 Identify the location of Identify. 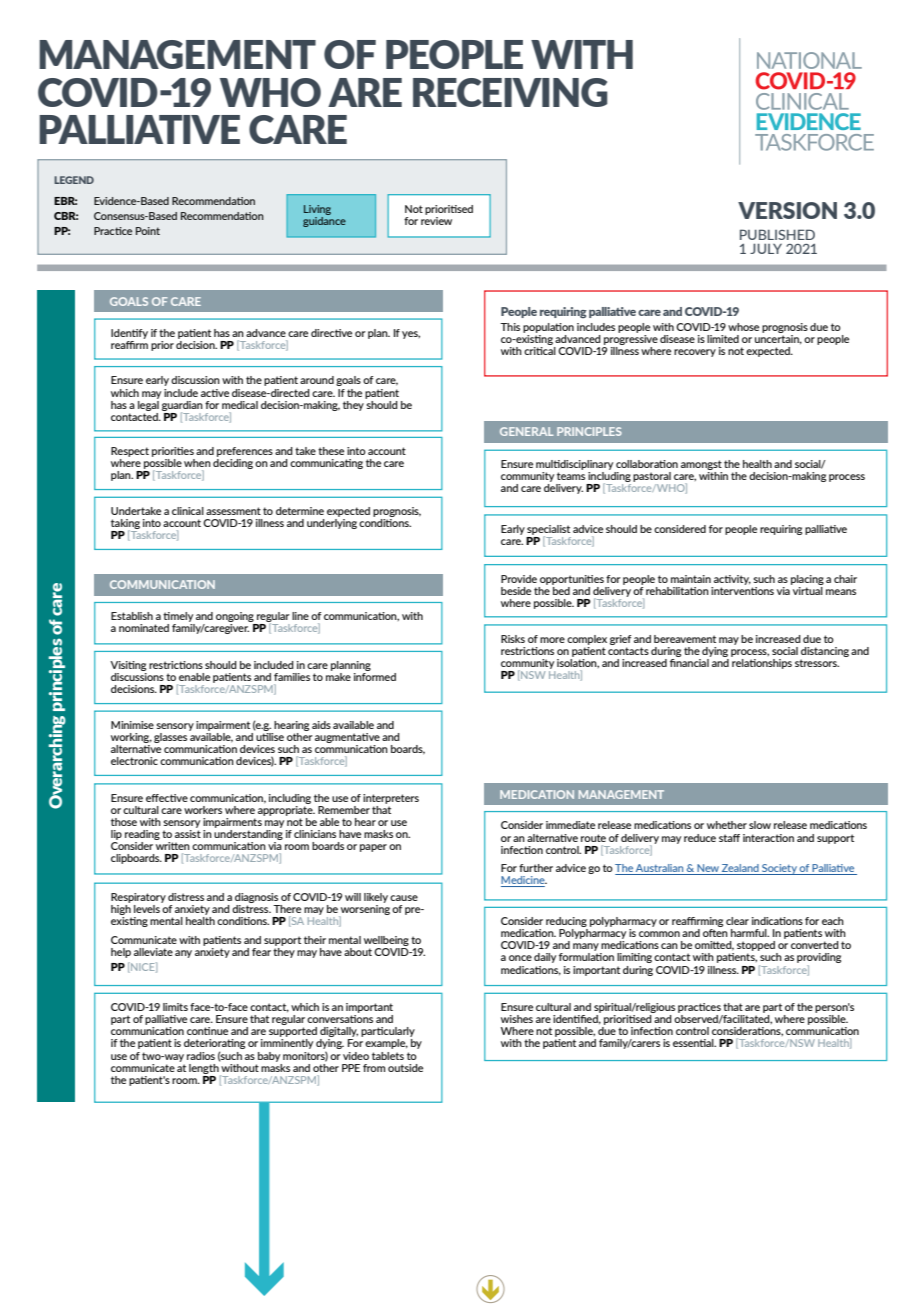
(129, 334).
